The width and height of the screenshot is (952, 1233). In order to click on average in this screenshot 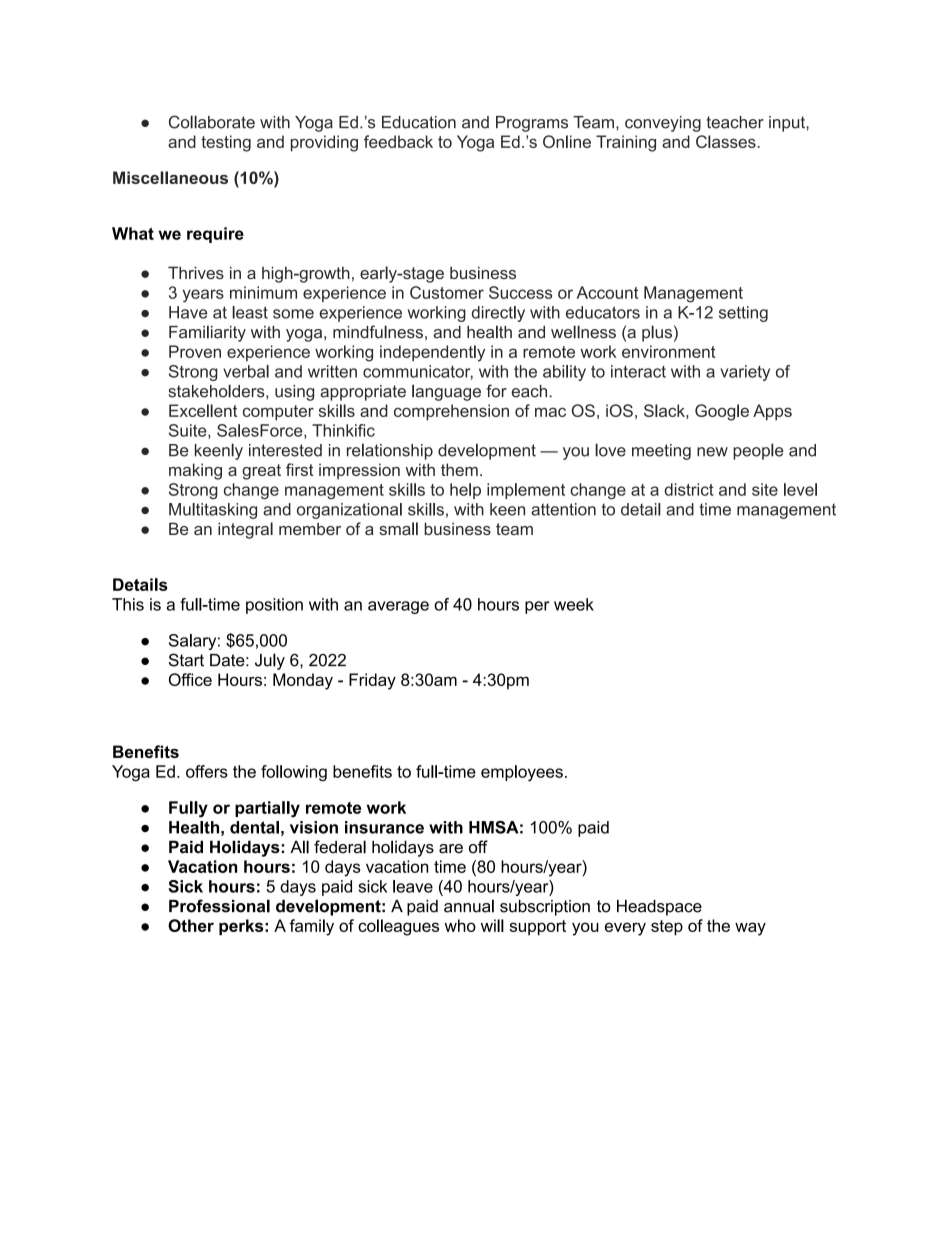, I will do `click(398, 607)`.
